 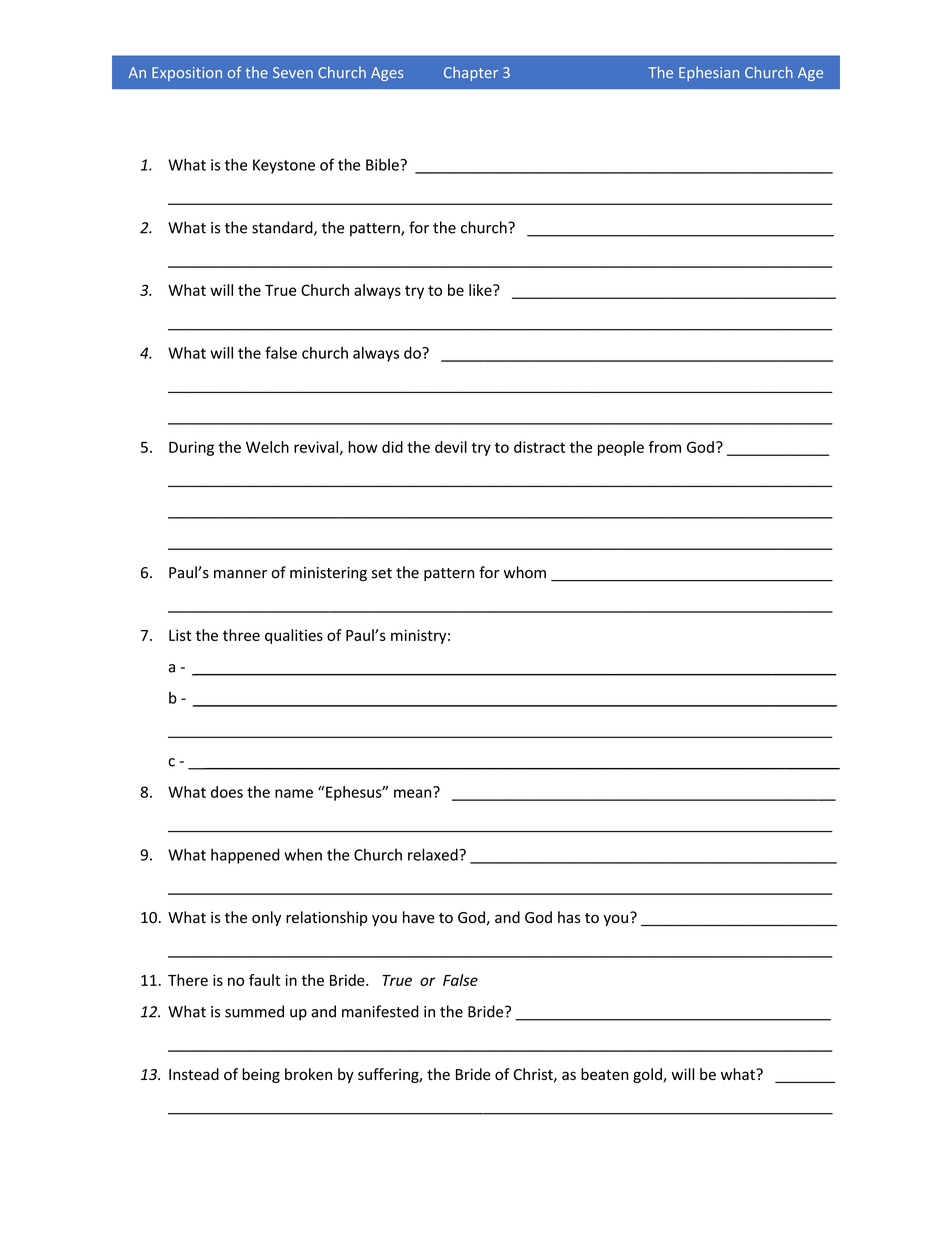 I want to click on whom, so click(x=525, y=572).
